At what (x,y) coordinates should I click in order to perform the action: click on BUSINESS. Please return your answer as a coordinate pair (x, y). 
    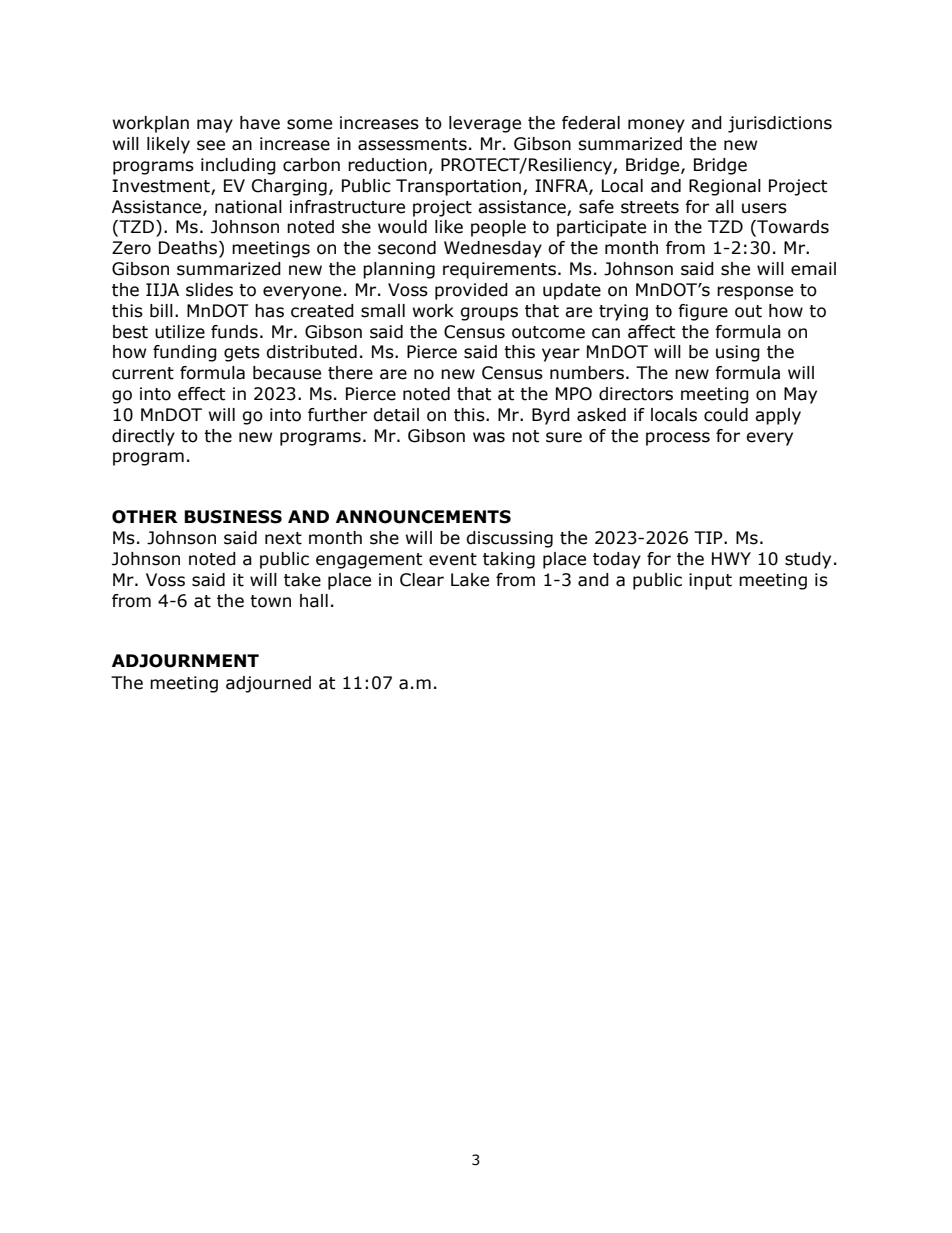
    Looking at the image, I should click on (233, 517).
